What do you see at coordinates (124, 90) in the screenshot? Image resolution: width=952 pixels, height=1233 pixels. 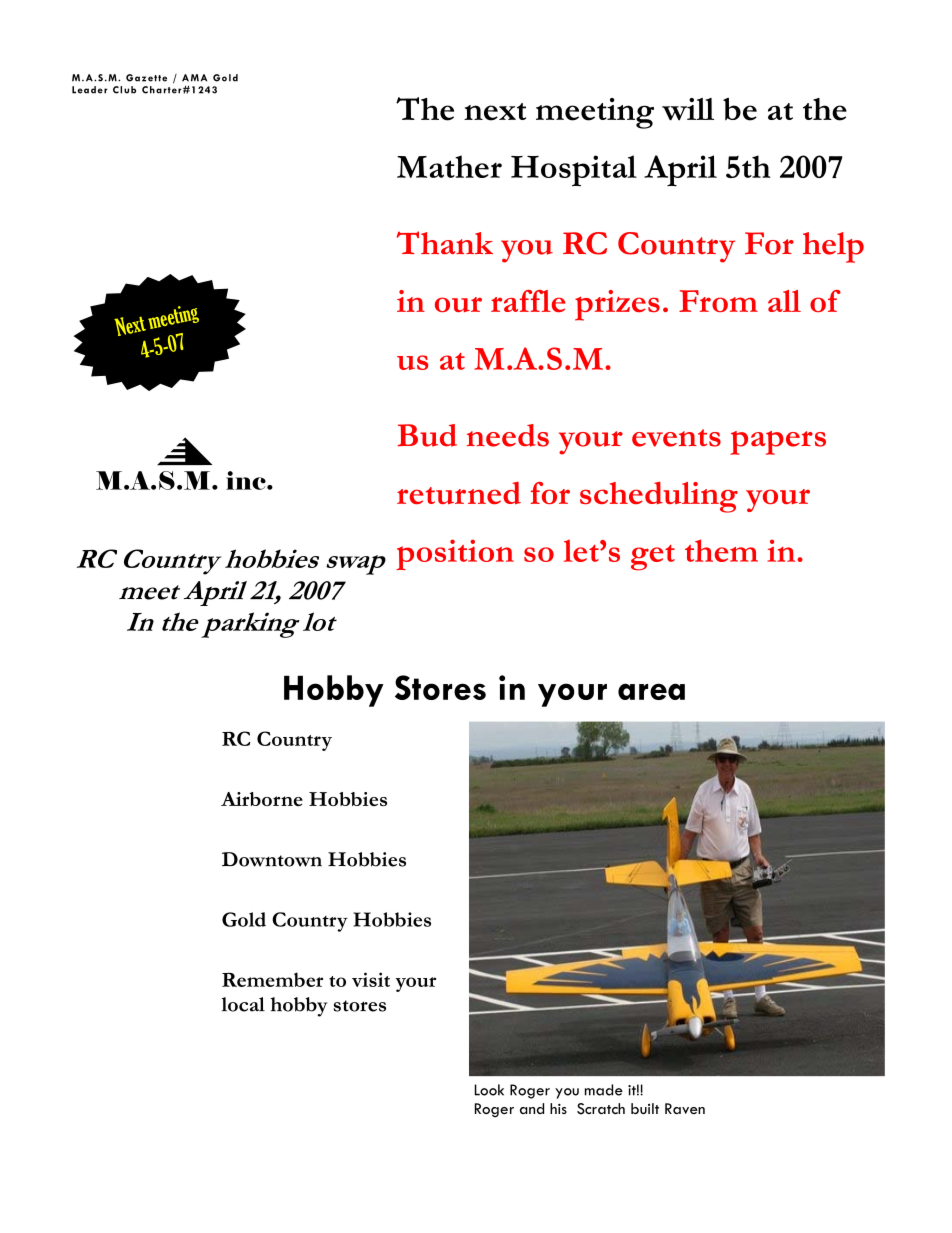 I see `Club` at bounding box center [124, 90].
